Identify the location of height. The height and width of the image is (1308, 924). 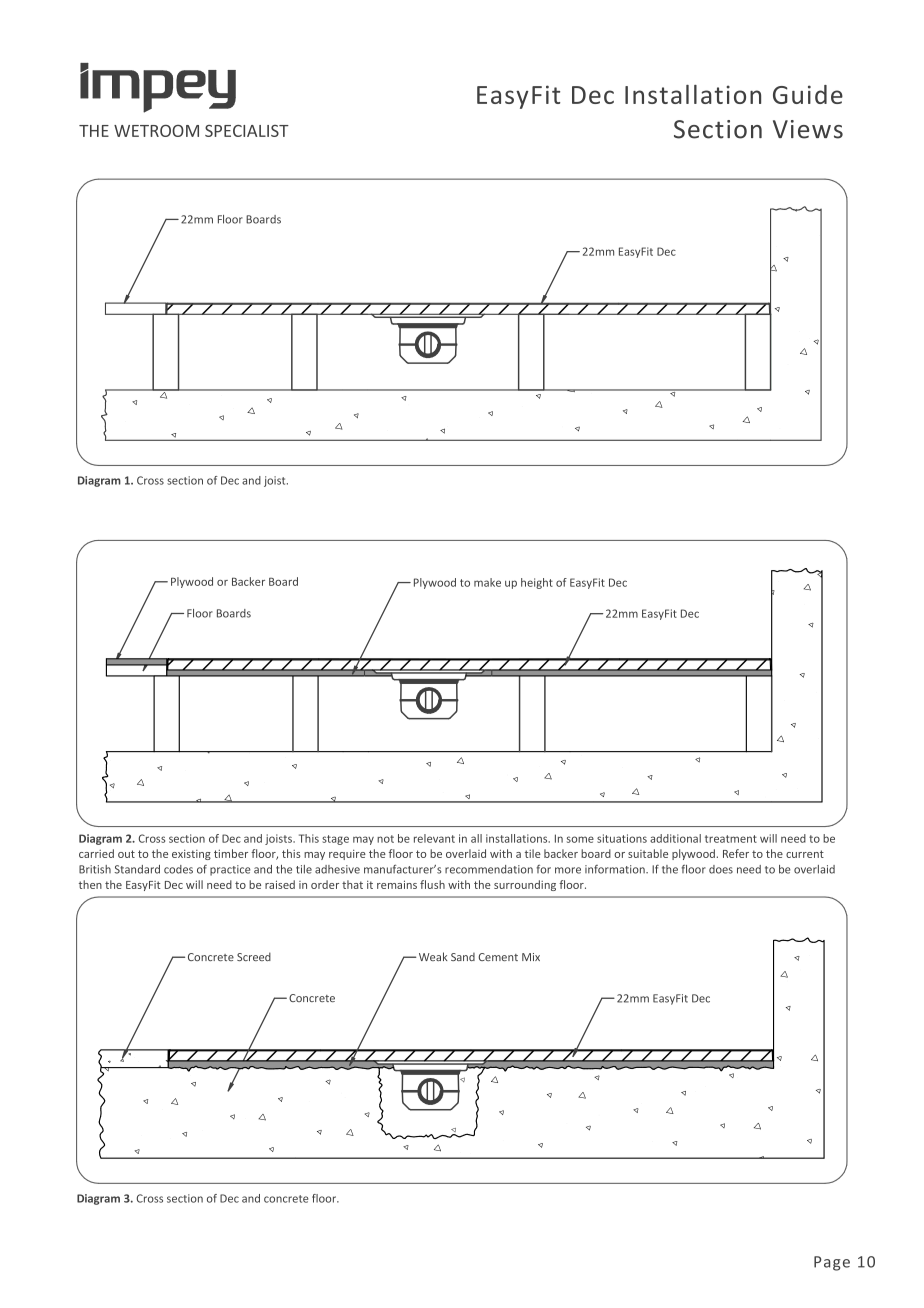
(537, 583).
